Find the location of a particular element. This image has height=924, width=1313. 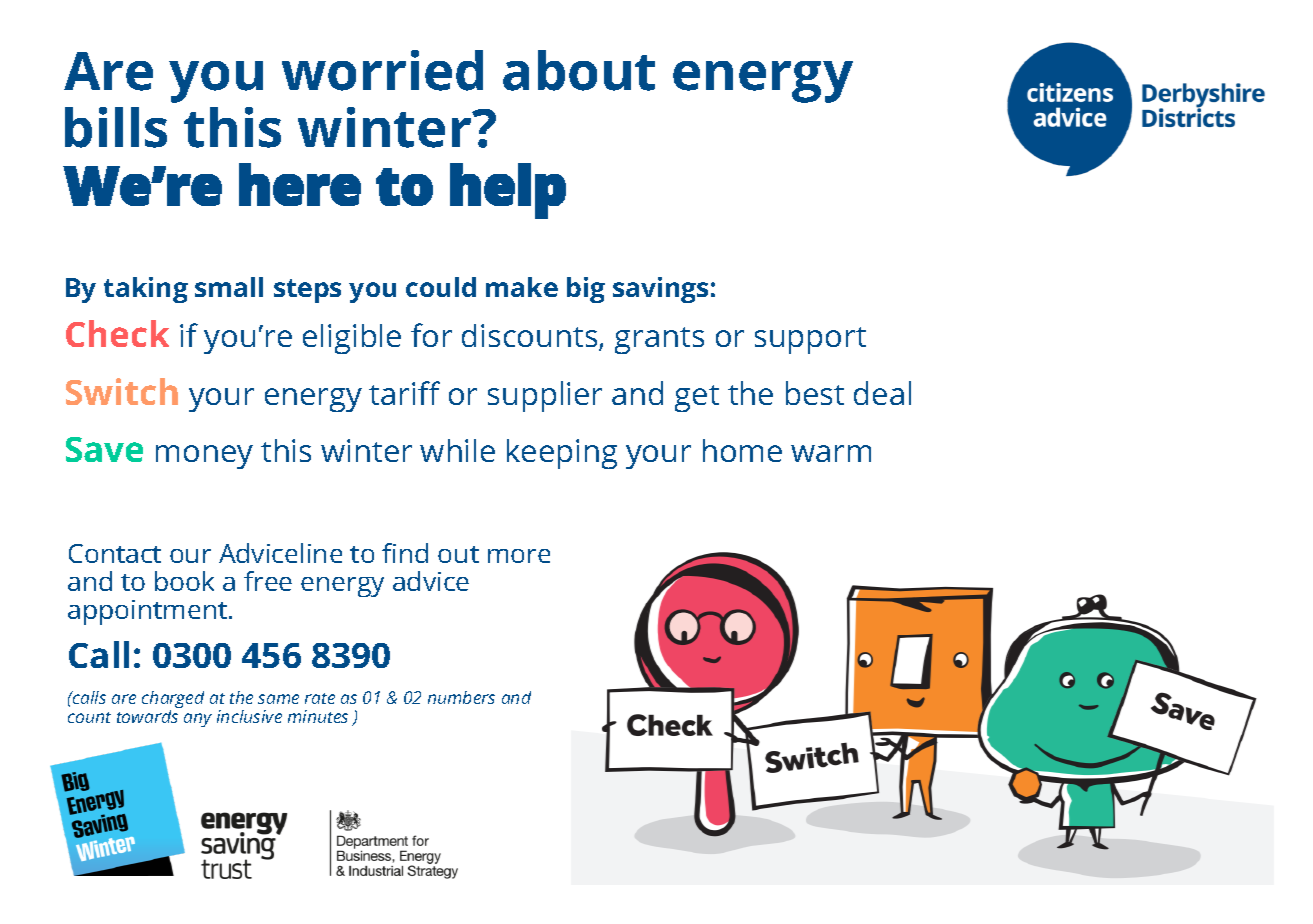

supplier is located at coordinates (545, 396).
